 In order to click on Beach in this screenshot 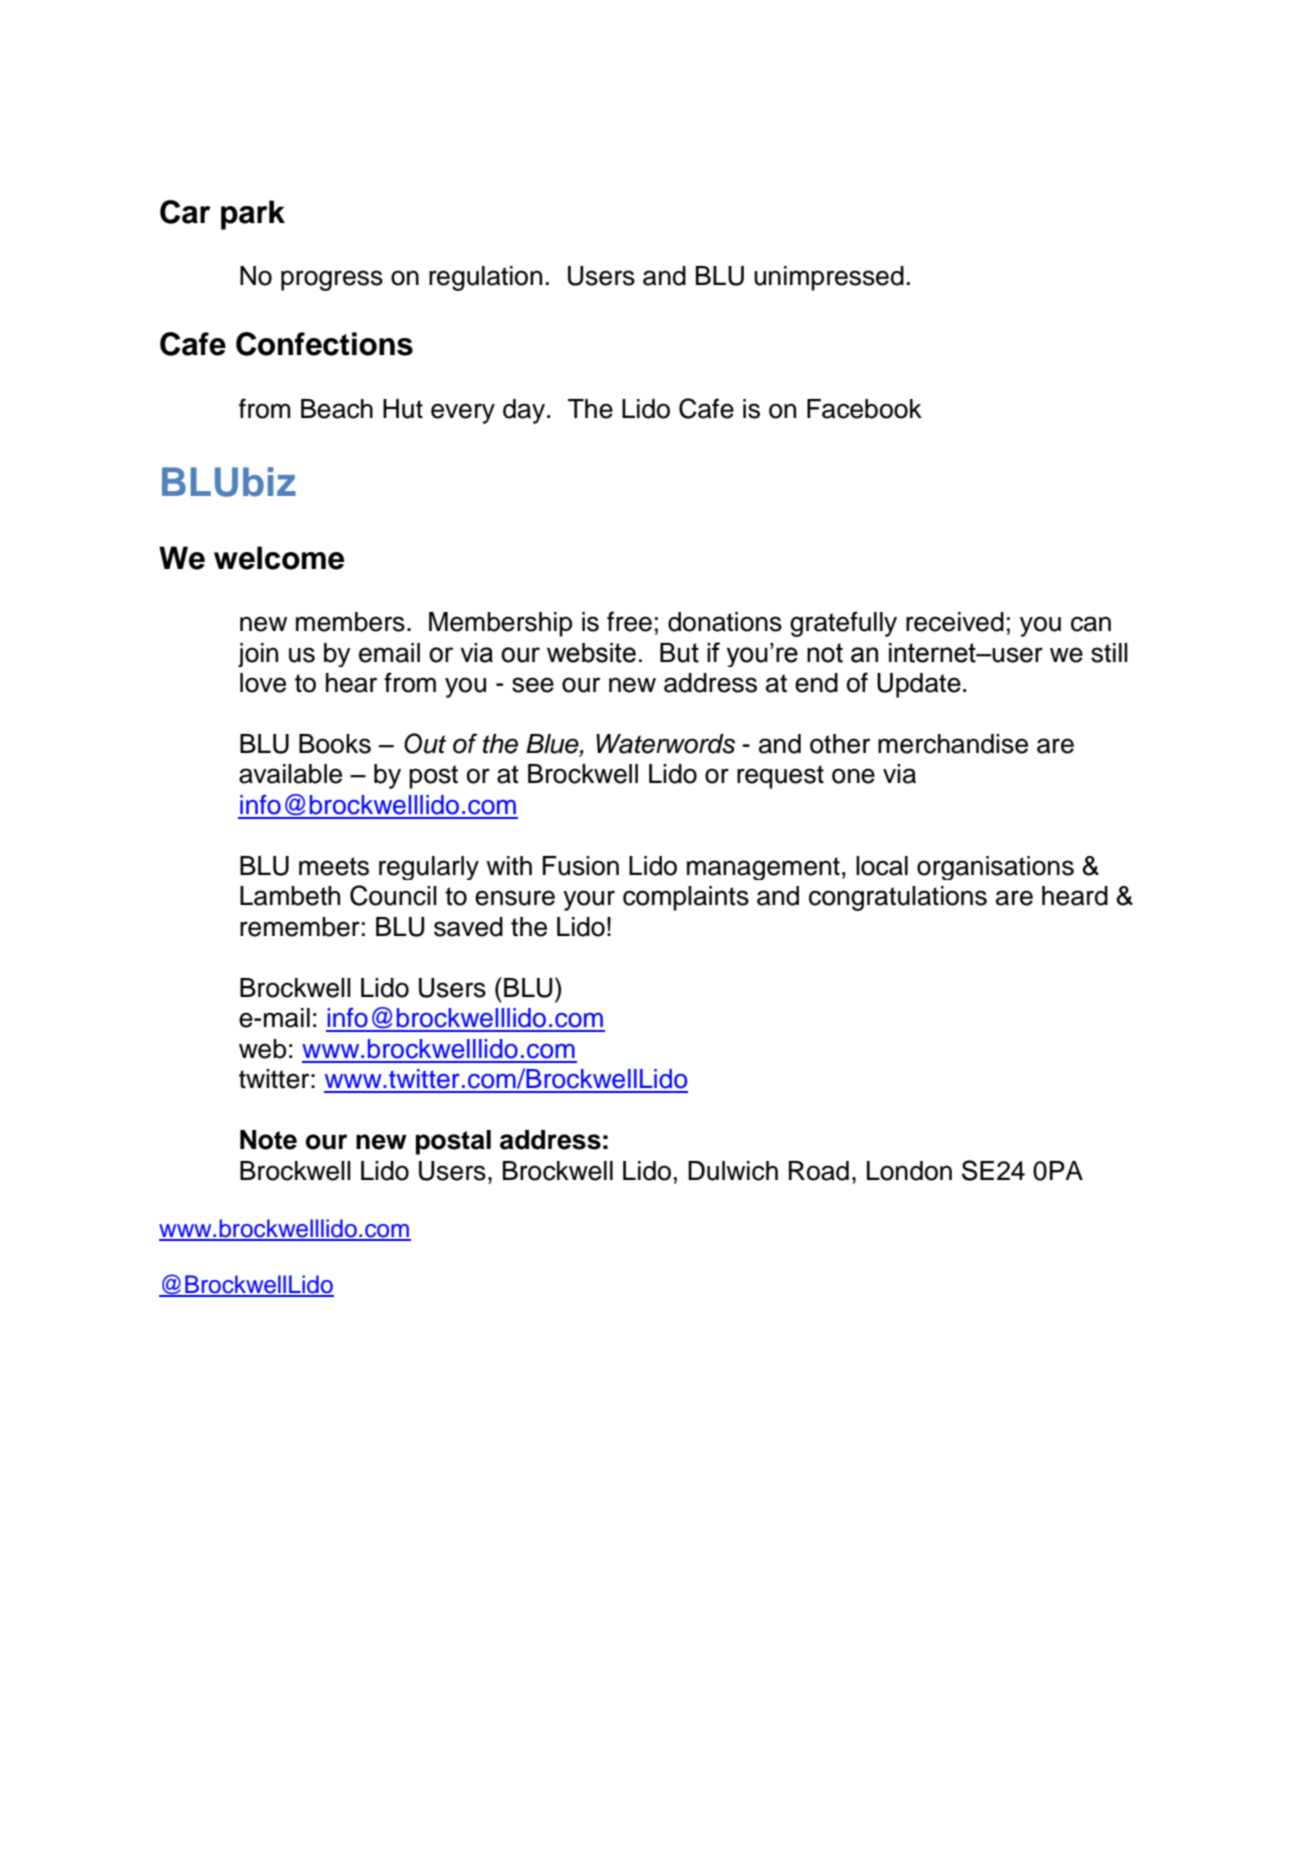, I will do `click(337, 409)`.
